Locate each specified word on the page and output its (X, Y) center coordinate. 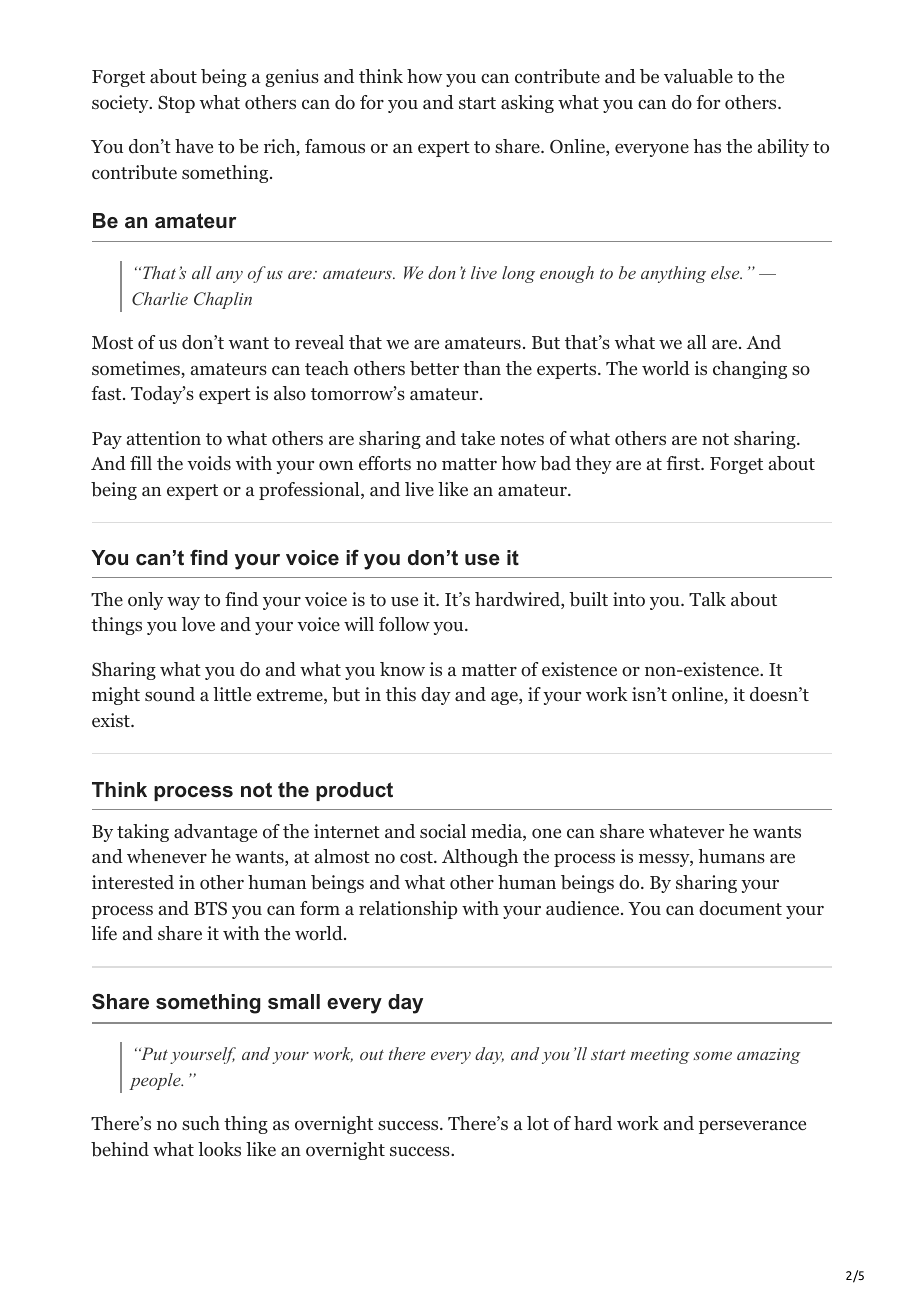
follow (404, 624)
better (434, 368)
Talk (707, 599)
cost (417, 857)
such (201, 1123)
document (740, 908)
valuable (698, 76)
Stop (176, 104)
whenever (167, 856)
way (183, 603)
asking (527, 104)
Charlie (160, 299)
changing (750, 370)
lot (538, 1123)
